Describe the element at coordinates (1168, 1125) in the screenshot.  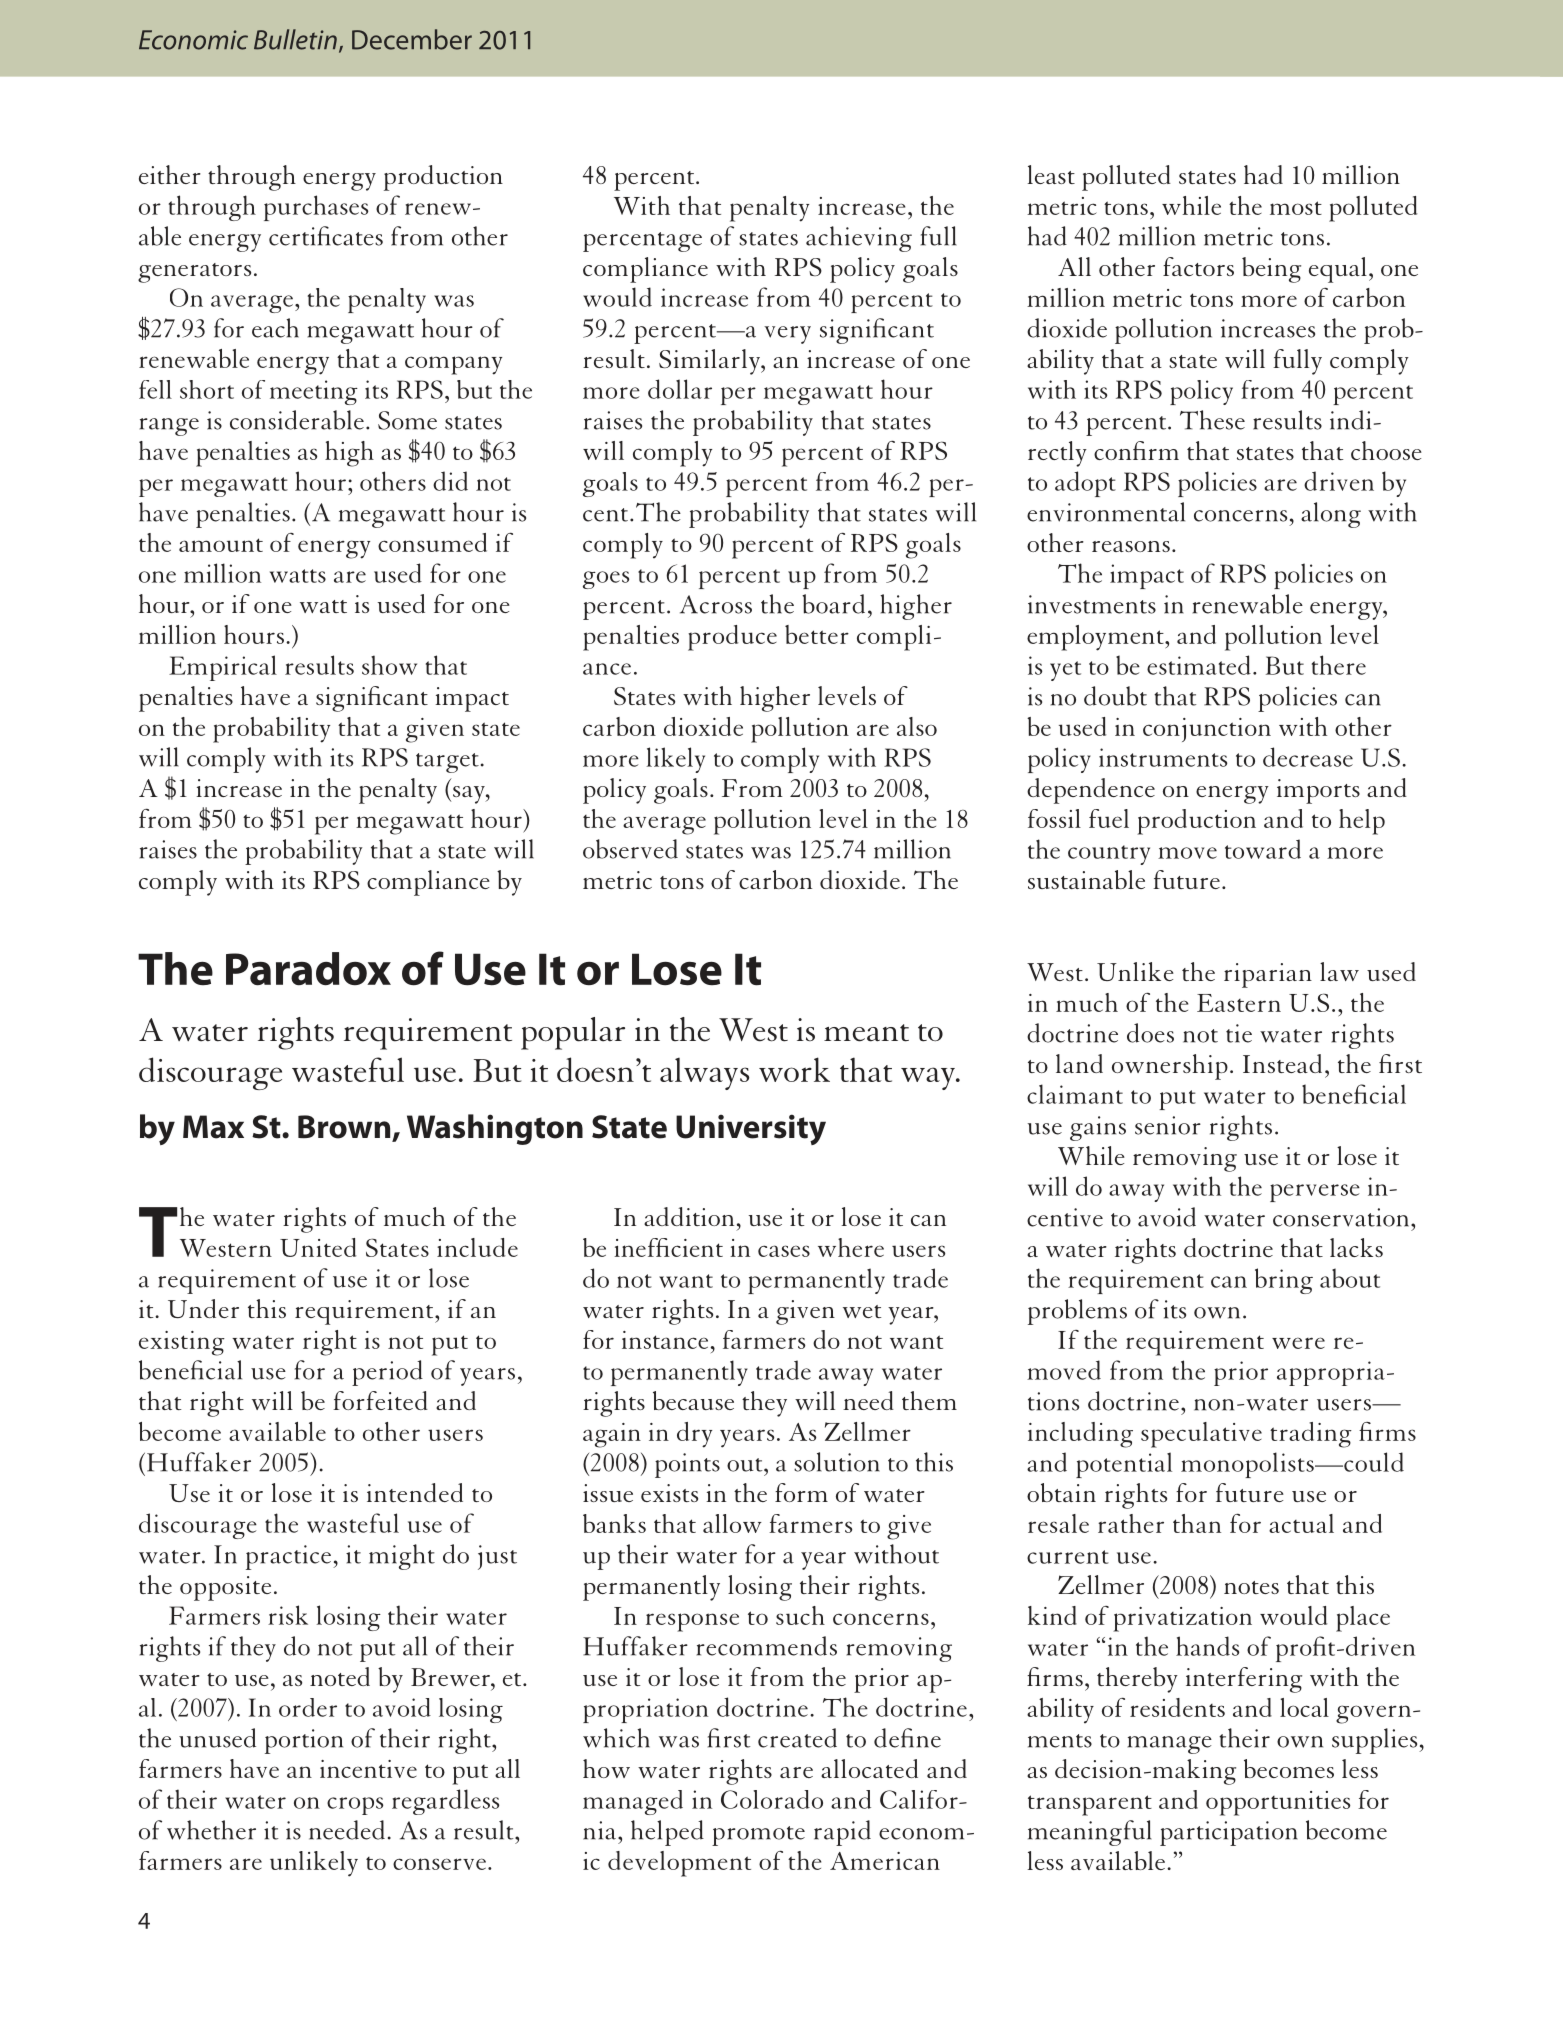
I see `senior` at that location.
